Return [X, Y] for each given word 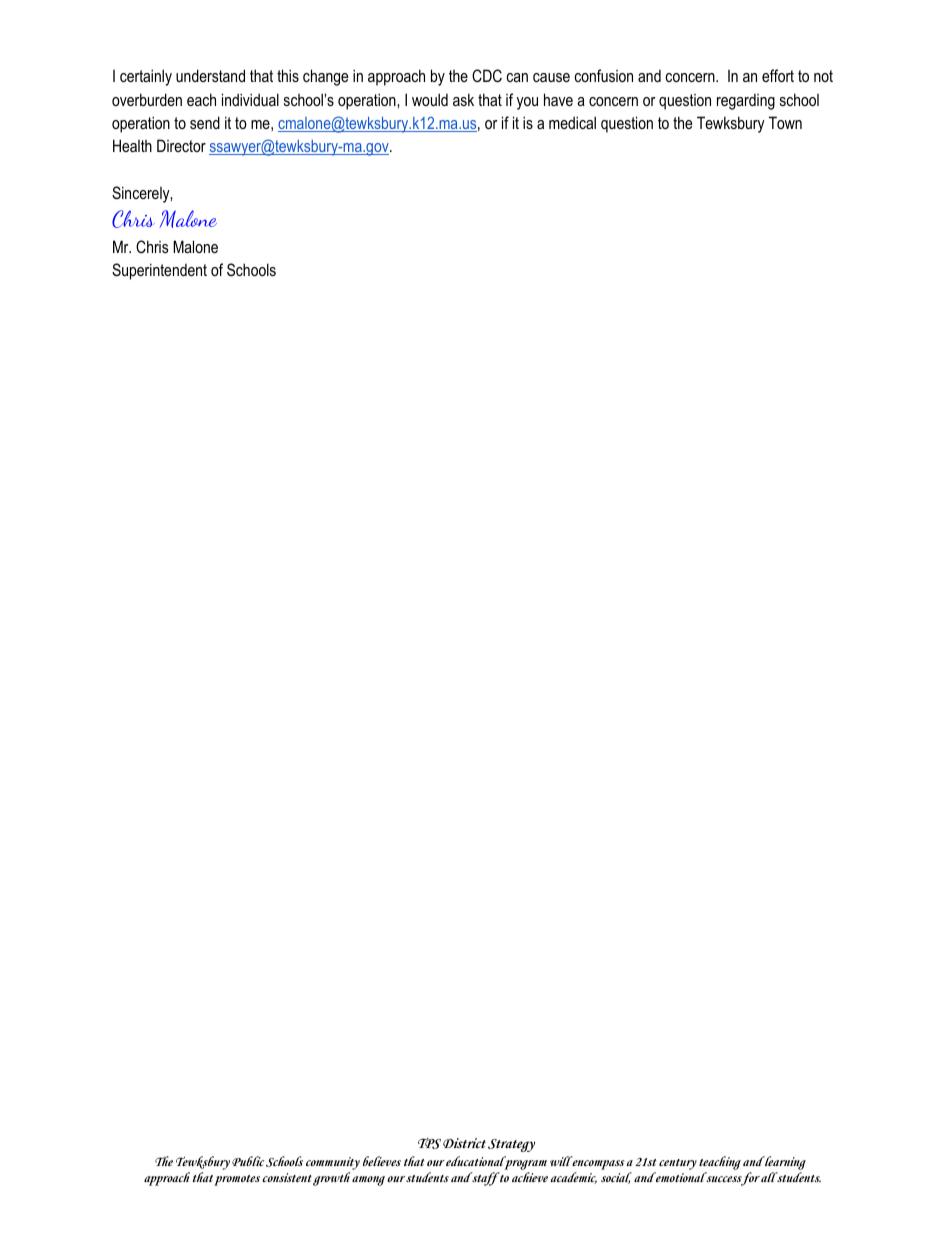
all [769, 1177]
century [678, 1164]
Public [248, 1161]
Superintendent [159, 271]
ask [463, 99]
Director [181, 145]
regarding [746, 102]
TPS [429, 1143]
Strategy [511, 1145]
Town [785, 122]
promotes [237, 1180]
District [464, 1143]
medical [572, 122]
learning [785, 1164]
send [205, 122]
